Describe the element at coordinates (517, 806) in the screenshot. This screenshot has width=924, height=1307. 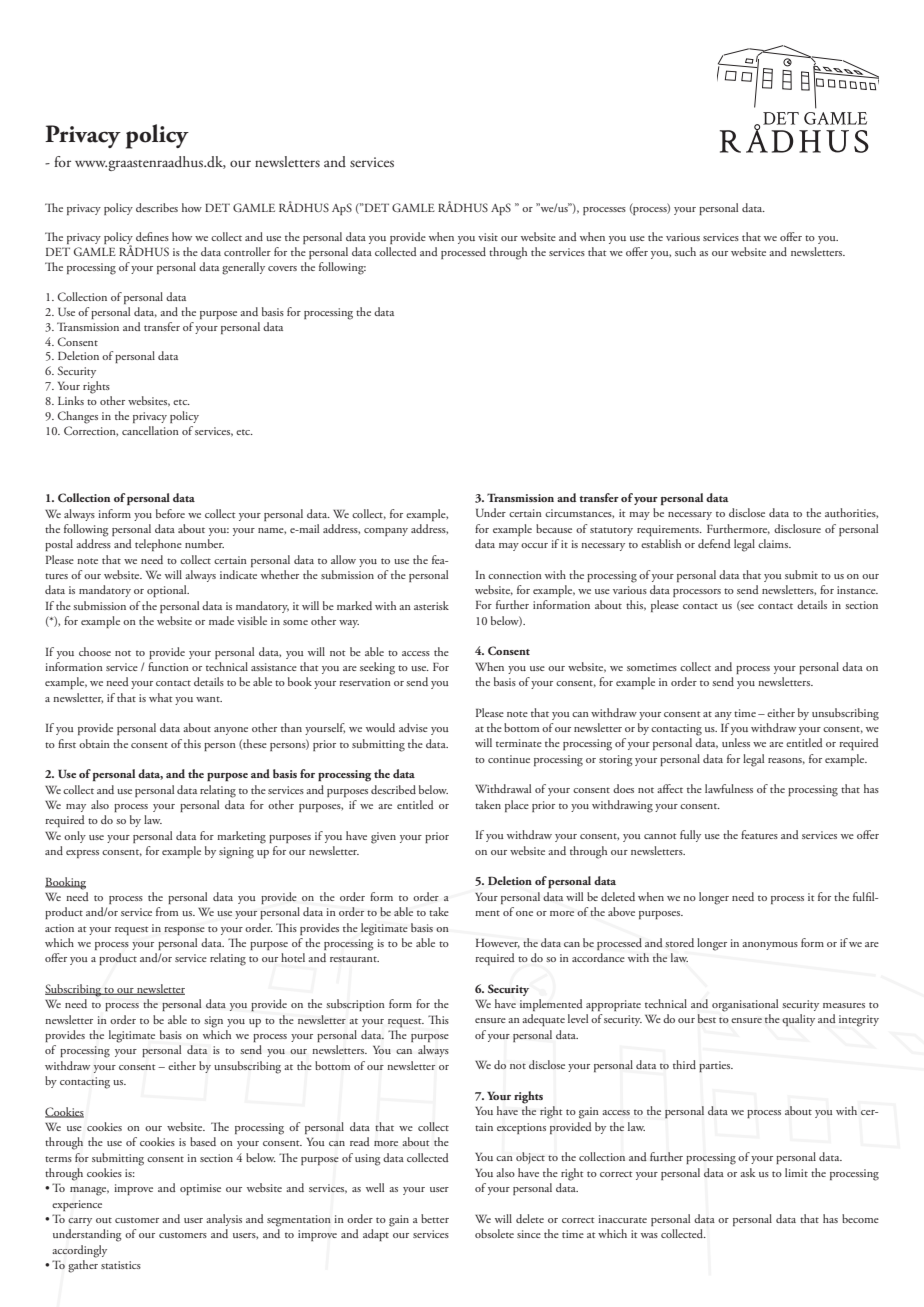
I see `place` at that location.
